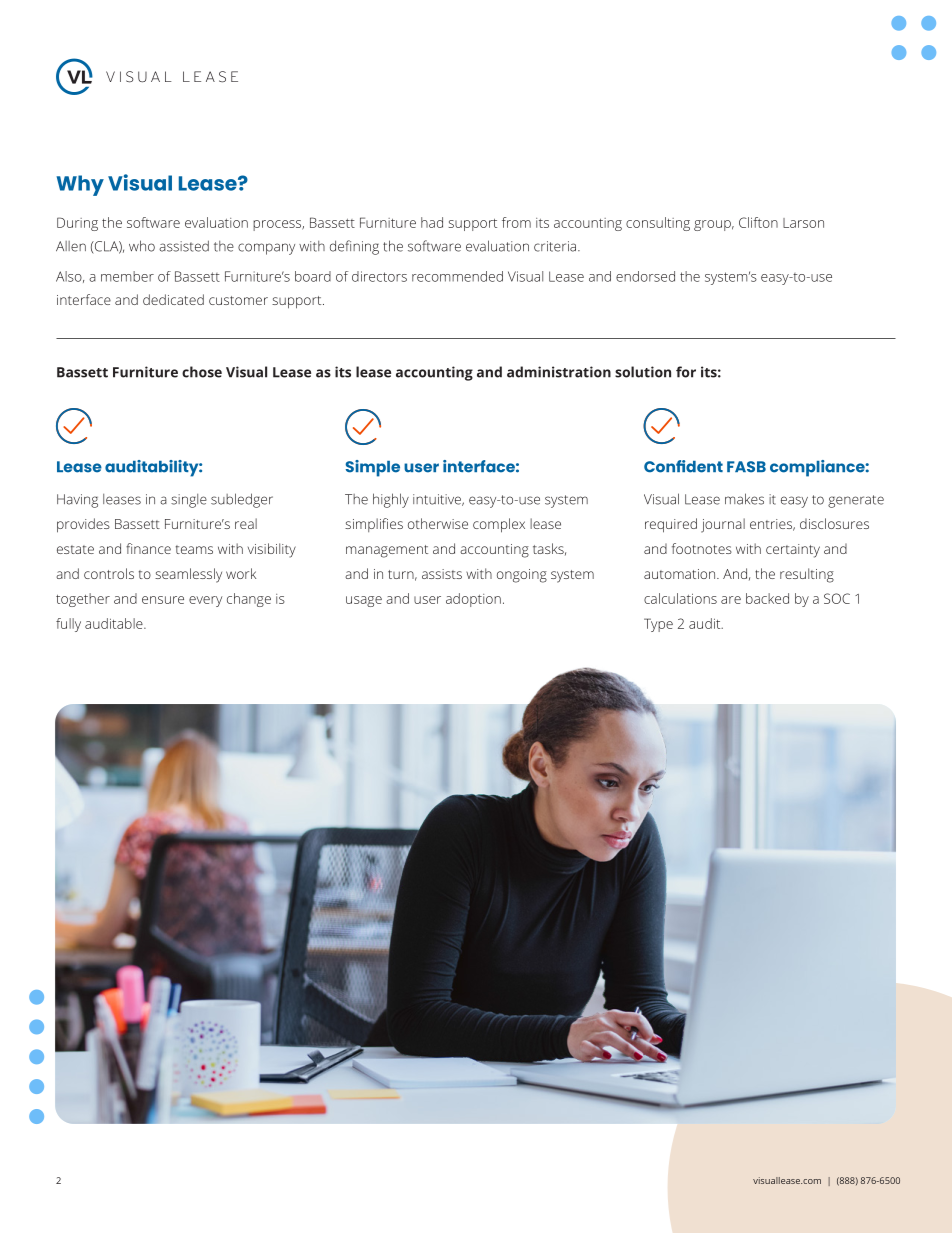  Describe the element at coordinates (373, 468) in the image. I see `Simple` at that location.
